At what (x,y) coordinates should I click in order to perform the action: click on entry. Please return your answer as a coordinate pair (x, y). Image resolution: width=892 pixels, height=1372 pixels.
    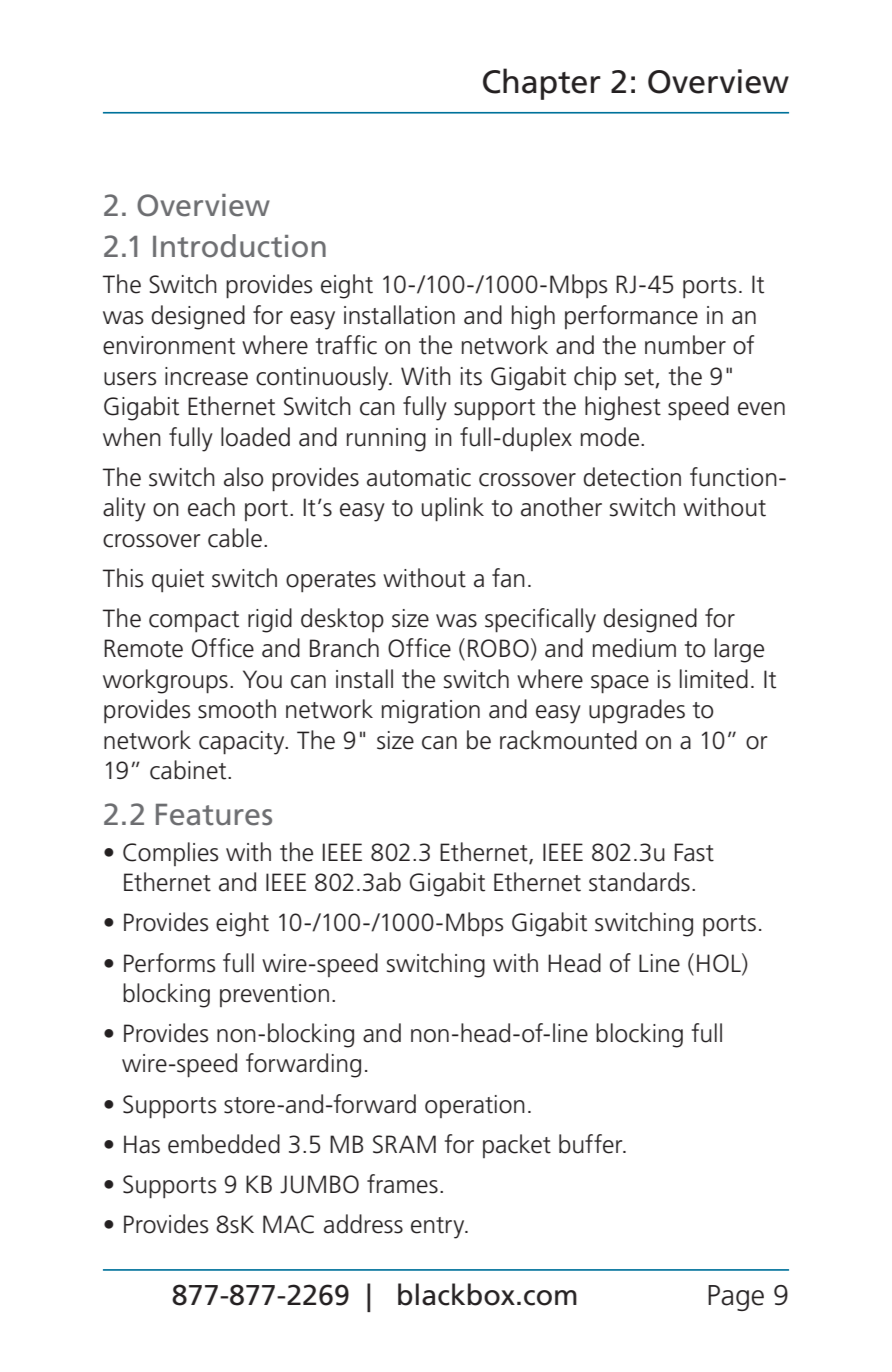
    Looking at the image, I should click on (439, 1228).
